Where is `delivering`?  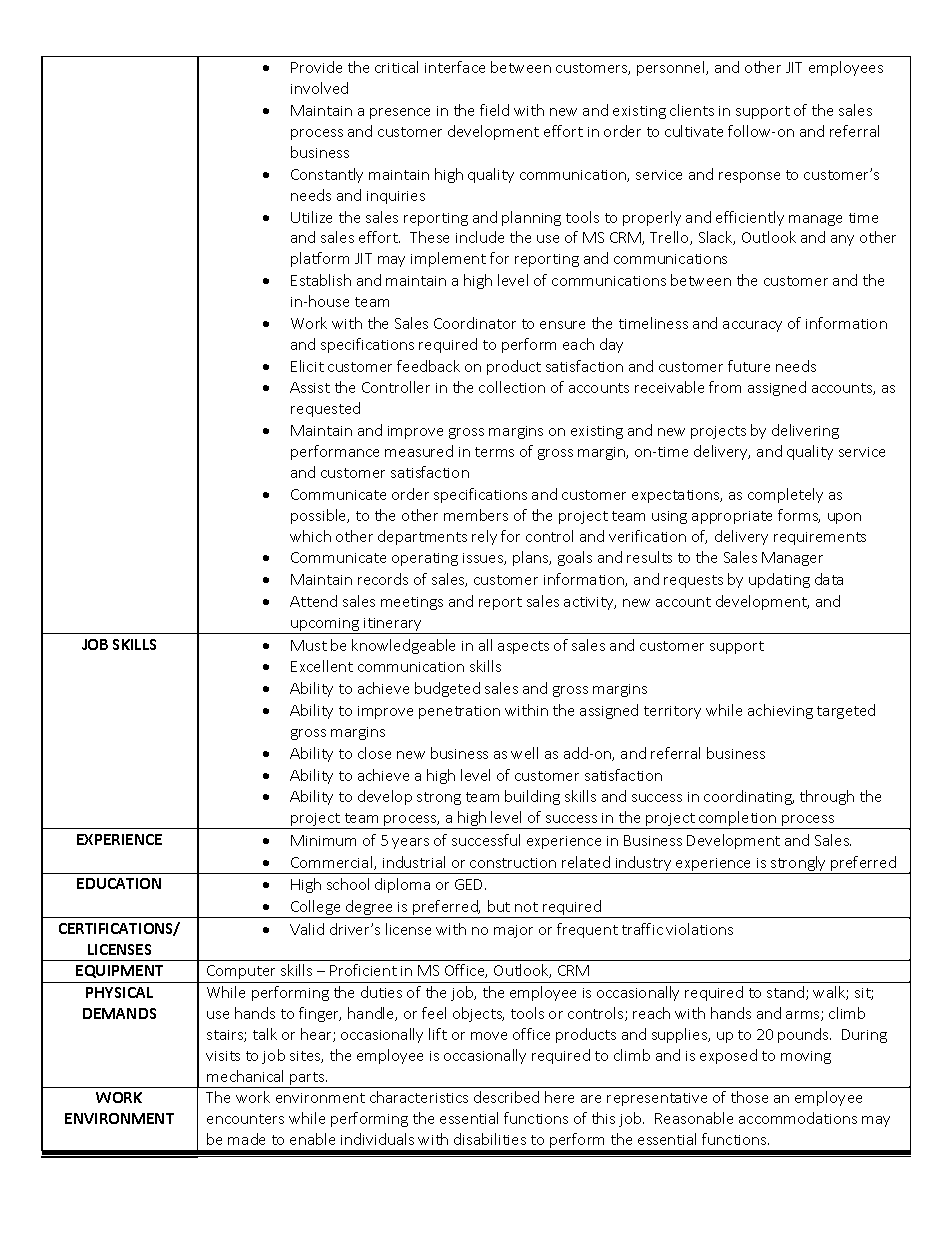 delivering is located at coordinates (805, 431).
